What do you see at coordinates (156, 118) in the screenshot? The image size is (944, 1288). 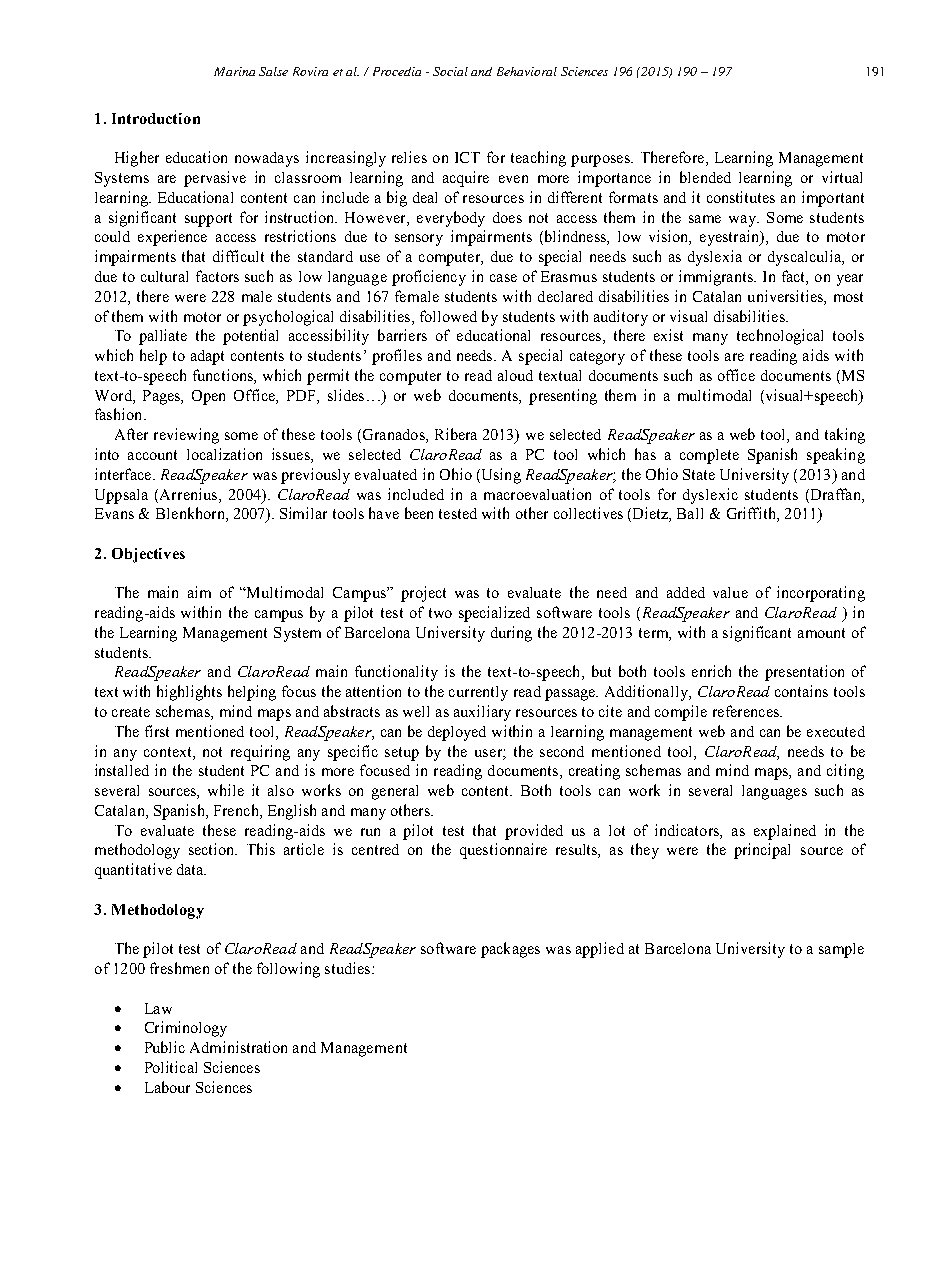 I see `Introduction` at bounding box center [156, 118].
